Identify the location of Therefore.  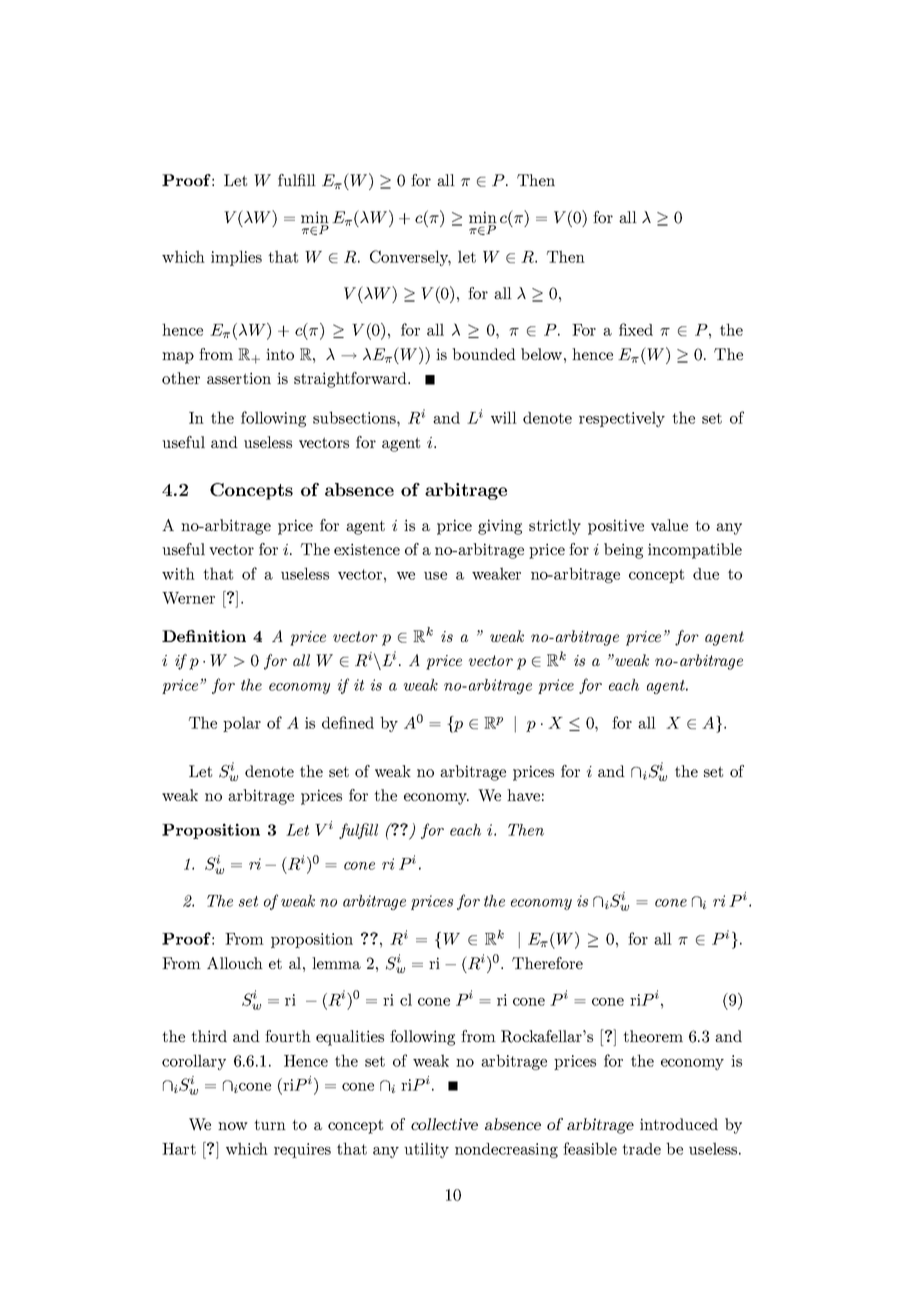
(547, 963).
